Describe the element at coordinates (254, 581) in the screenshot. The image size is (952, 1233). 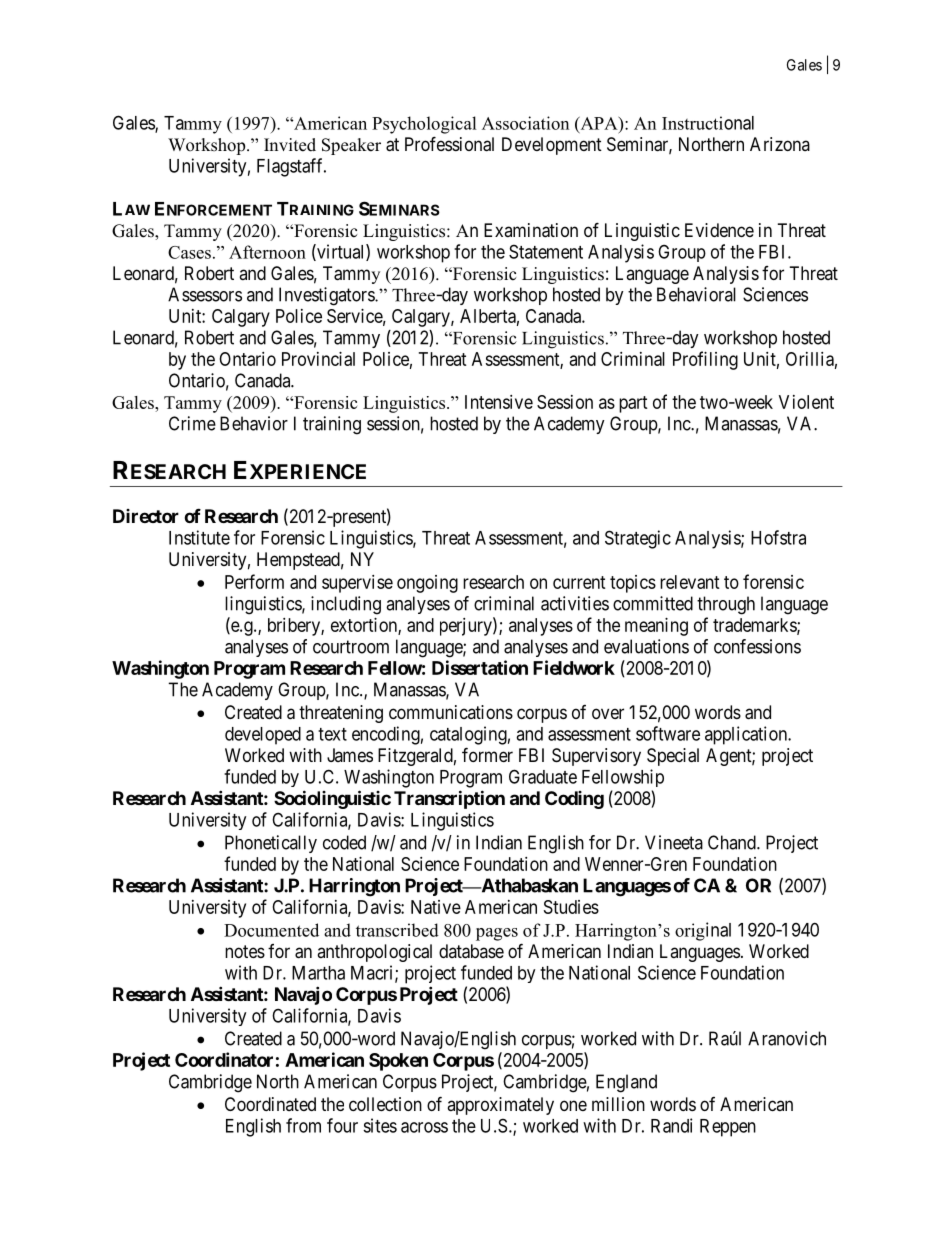
I see `Perform` at that location.
